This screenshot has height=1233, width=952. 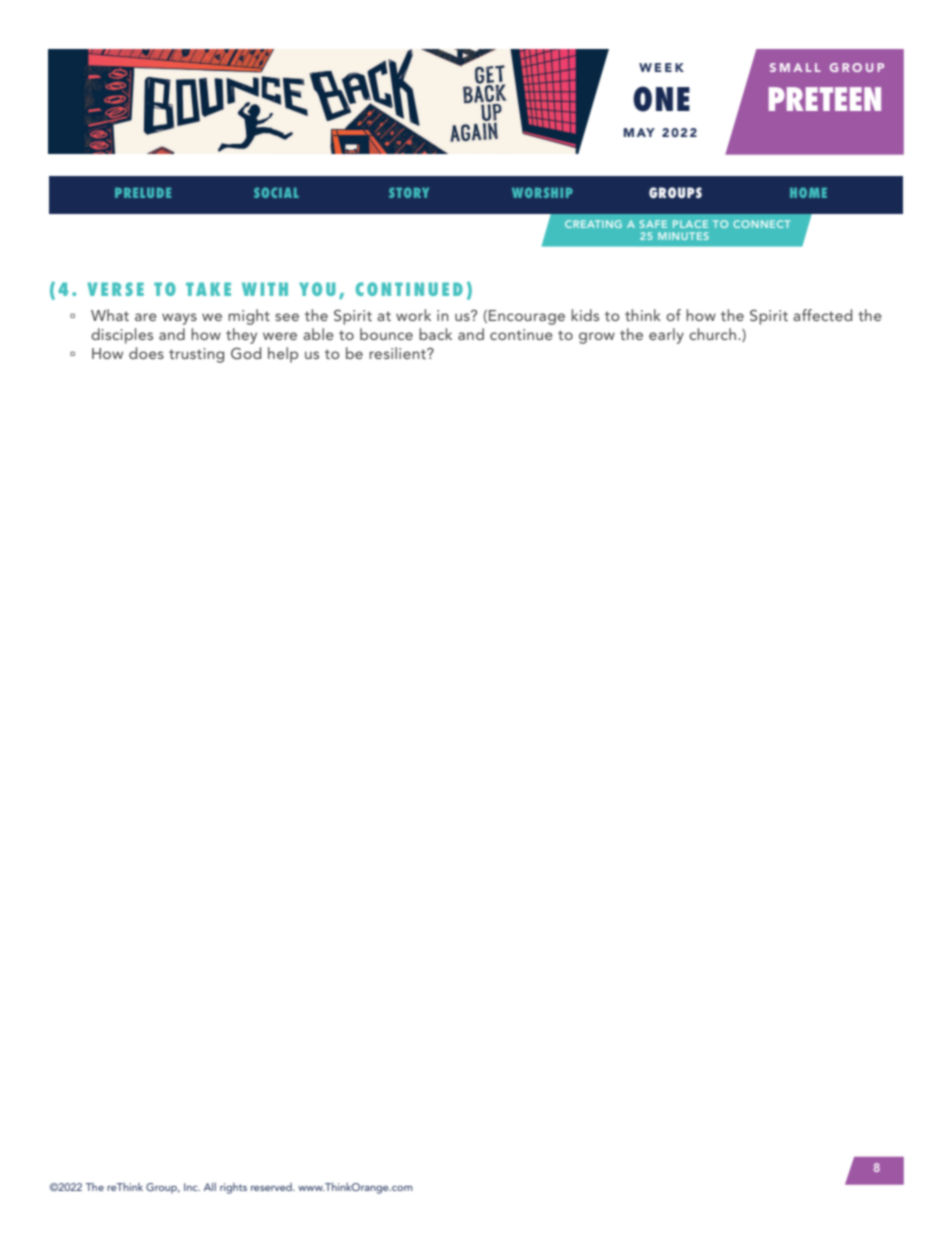 What do you see at coordinates (712, 334) in the screenshot?
I see `church` at bounding box center [712, 334].
